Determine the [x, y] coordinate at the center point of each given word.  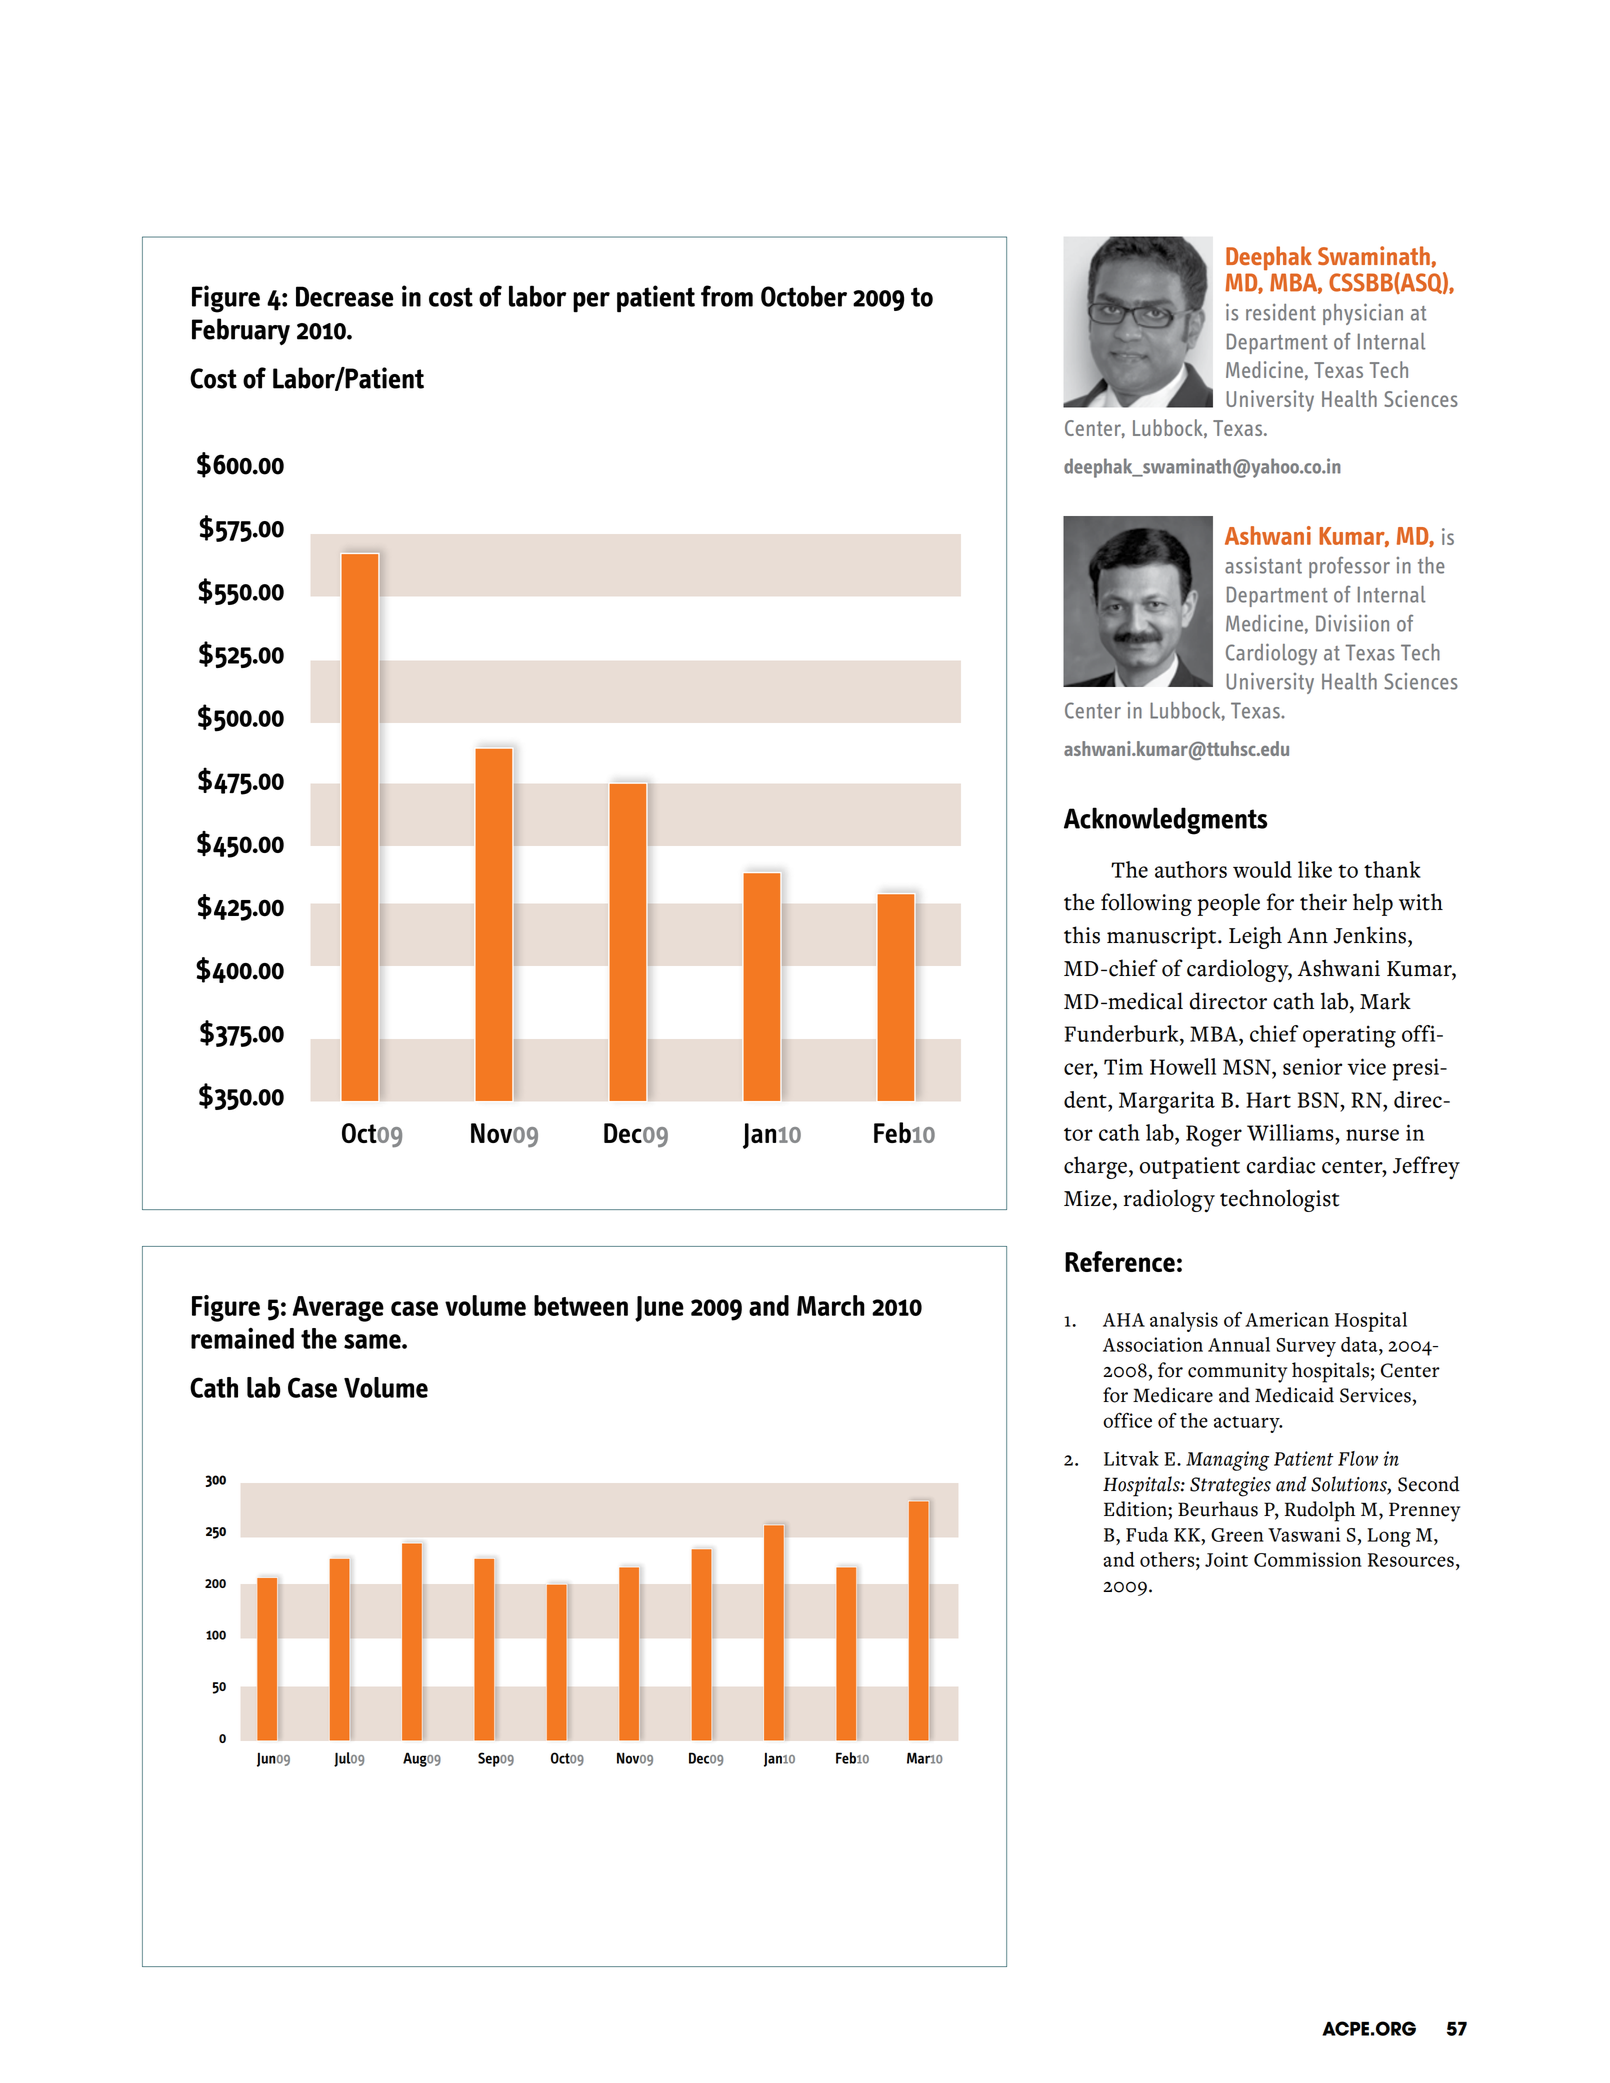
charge [1095, 1167]
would [1262, 869]
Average [338, 1309]
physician [1363, 314]
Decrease [345, 296]
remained [242, 1338]
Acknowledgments [1166, 821]
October [804, 296]
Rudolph [1320, 1511]
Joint [1226, 1559]
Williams [1291, 1132]
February [241, 331]
